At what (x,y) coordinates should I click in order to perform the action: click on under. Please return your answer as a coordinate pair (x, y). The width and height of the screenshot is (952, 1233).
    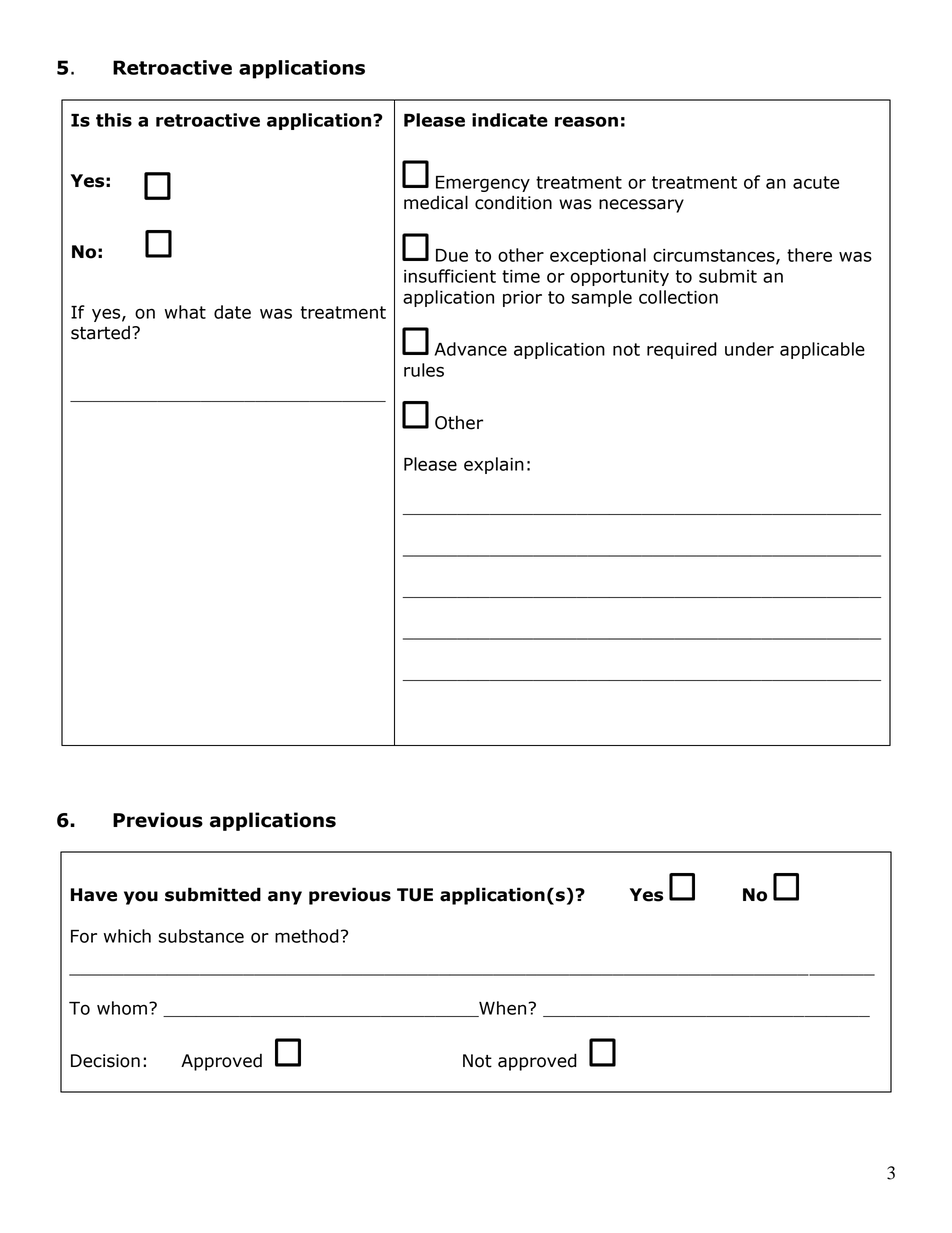
    Looking at the image, I should click on (749, 349).
